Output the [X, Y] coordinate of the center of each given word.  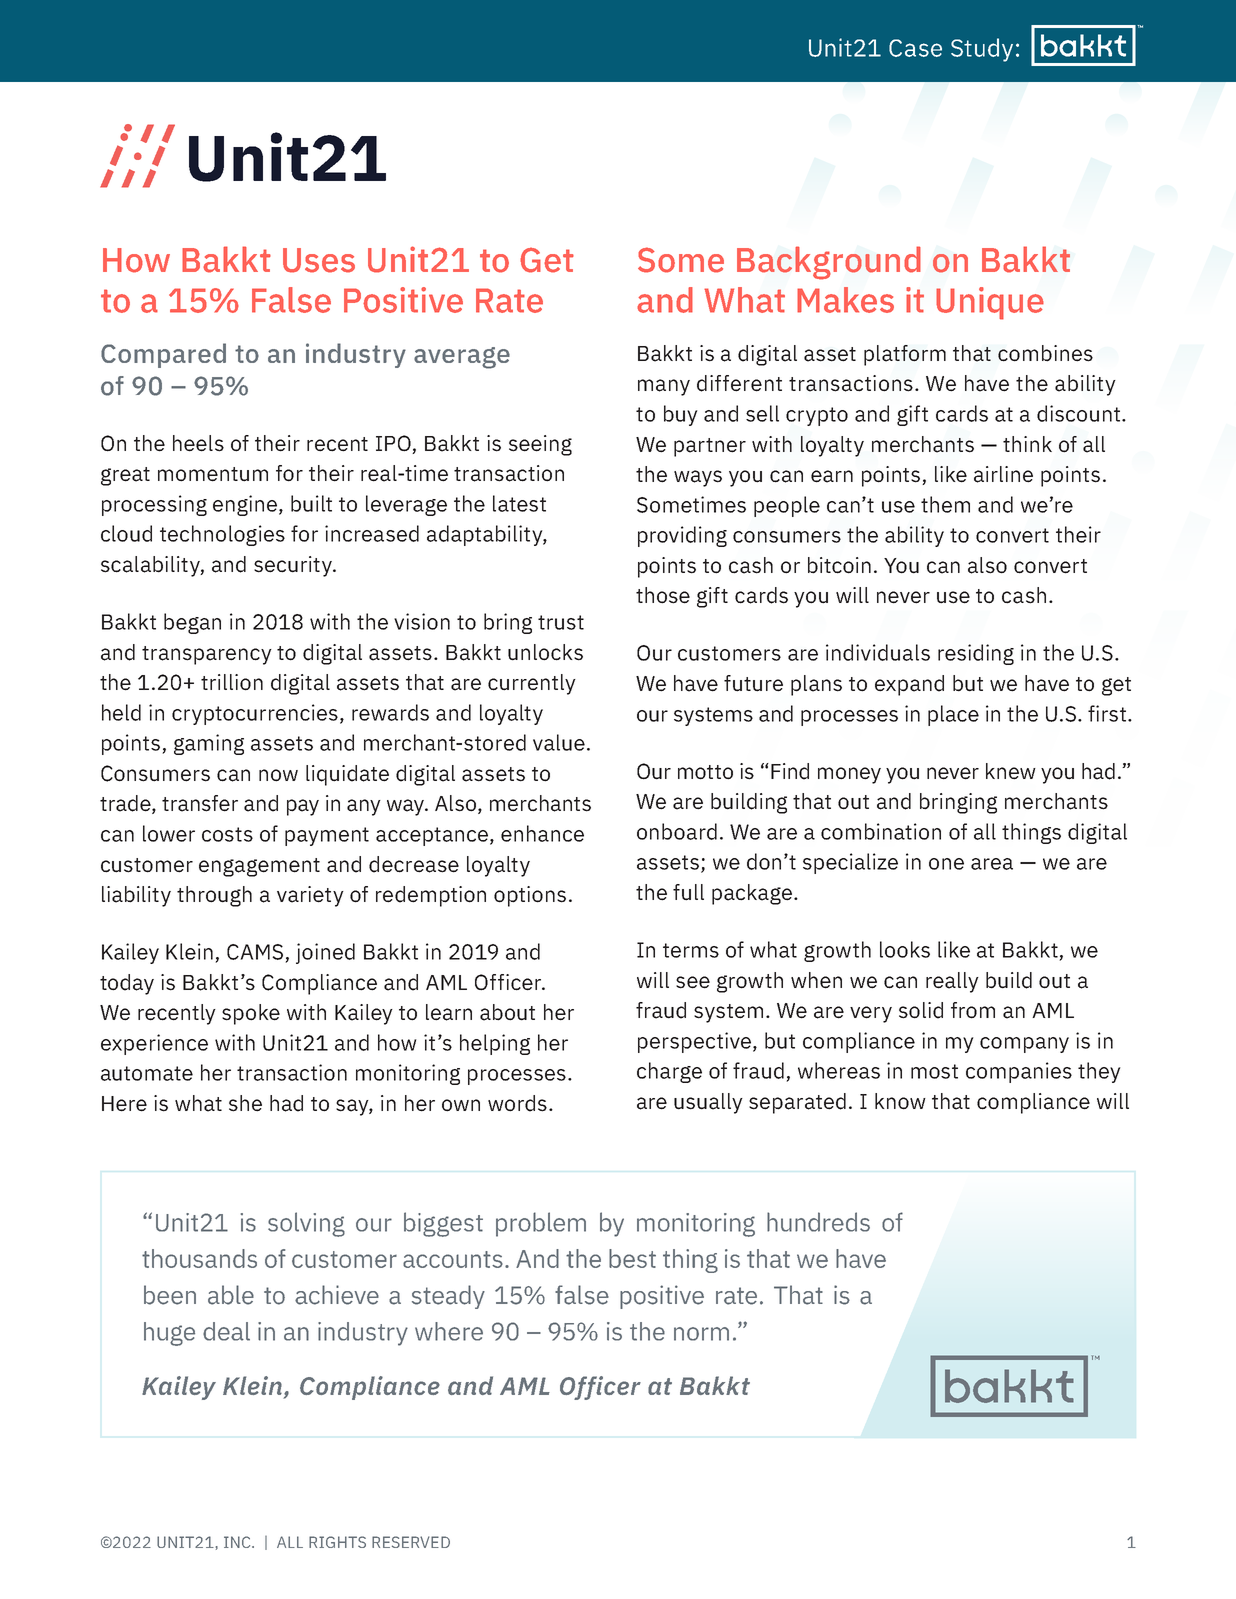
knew [1011, 771]
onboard [677, 831]
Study [982, 50]
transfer [200, 803]
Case [915, 48]
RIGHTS [337, 1542]
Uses [319, 260]
